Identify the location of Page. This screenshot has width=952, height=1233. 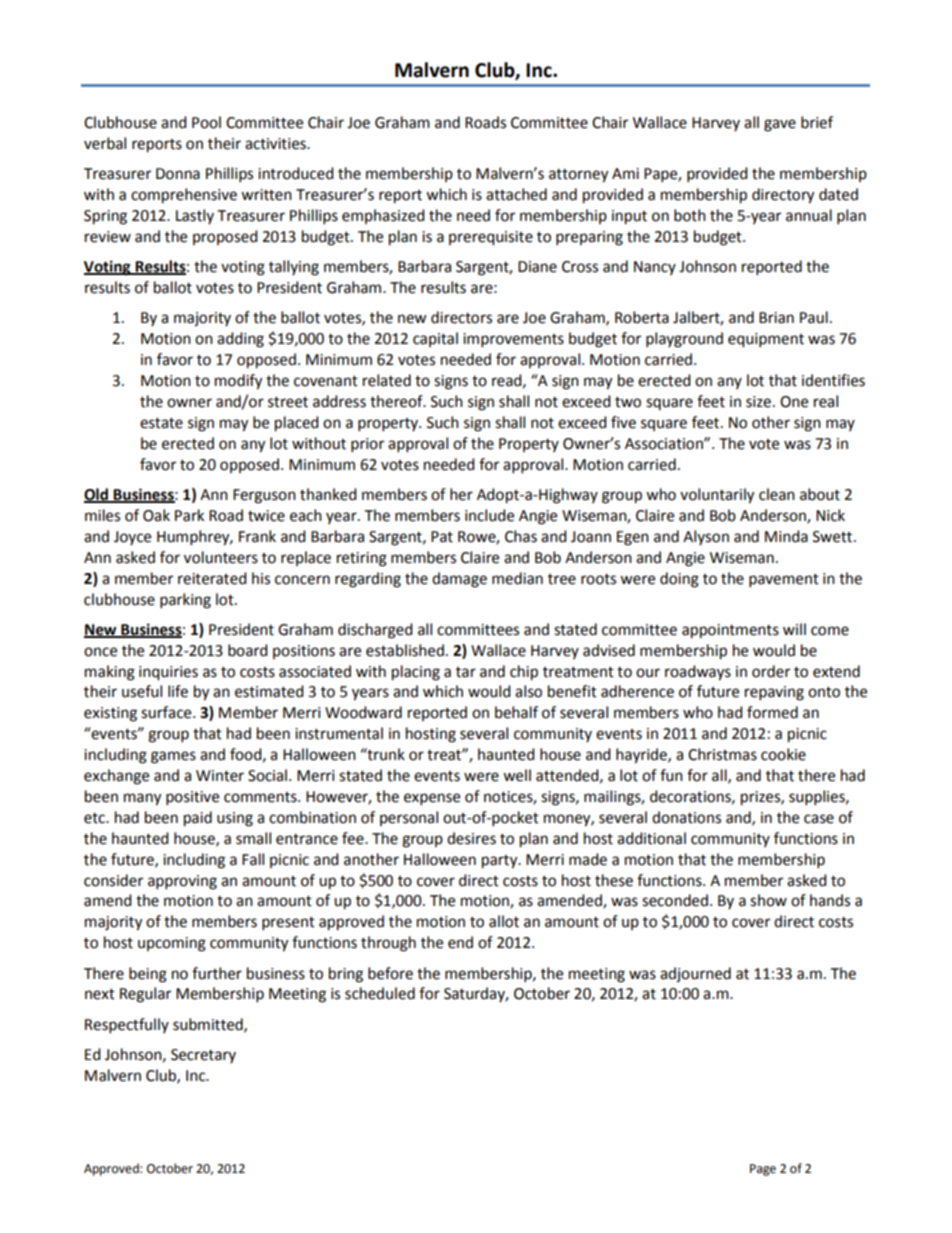
(763, 1170).
